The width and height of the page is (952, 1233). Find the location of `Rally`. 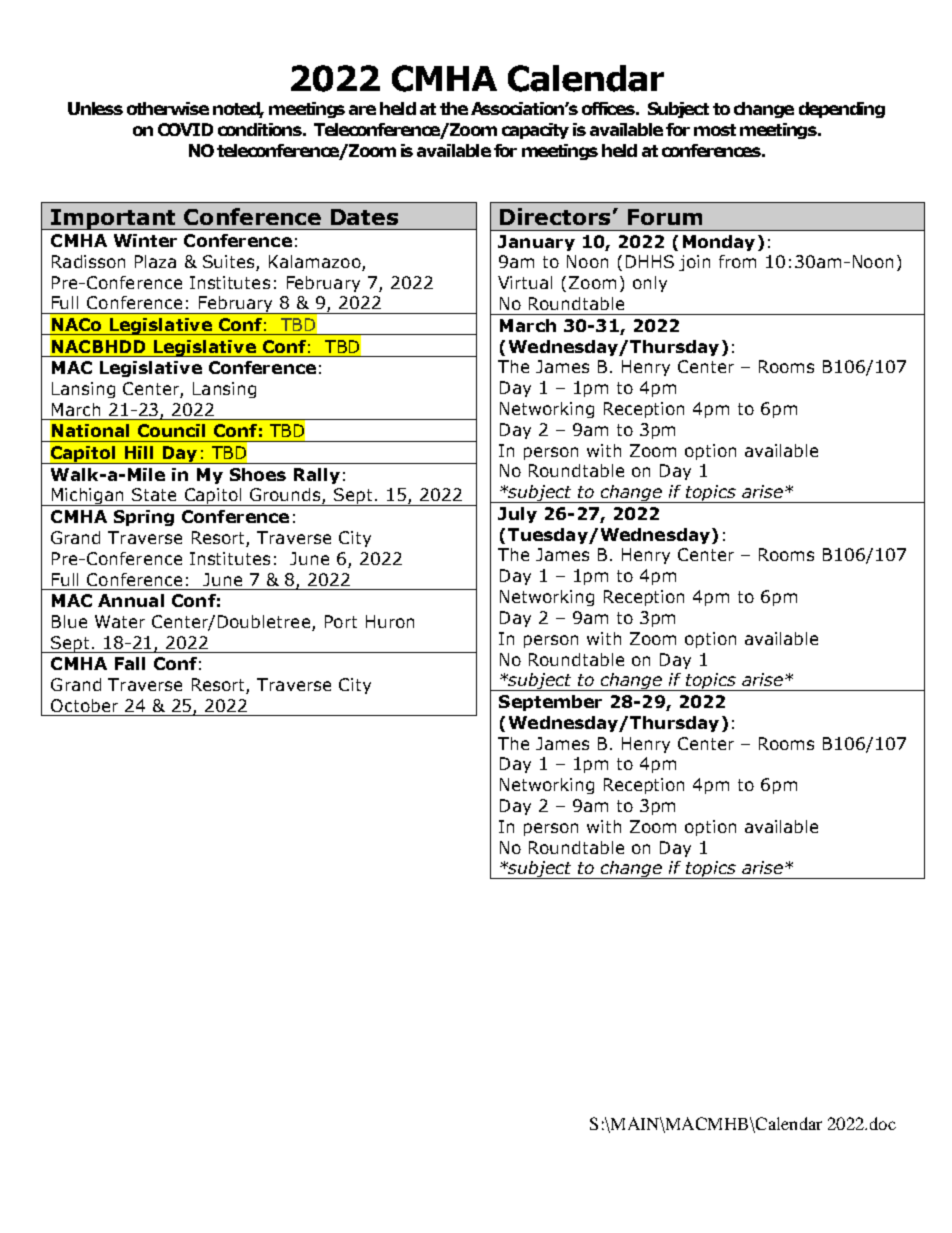

Rally is located at coordinates (317, 476).
